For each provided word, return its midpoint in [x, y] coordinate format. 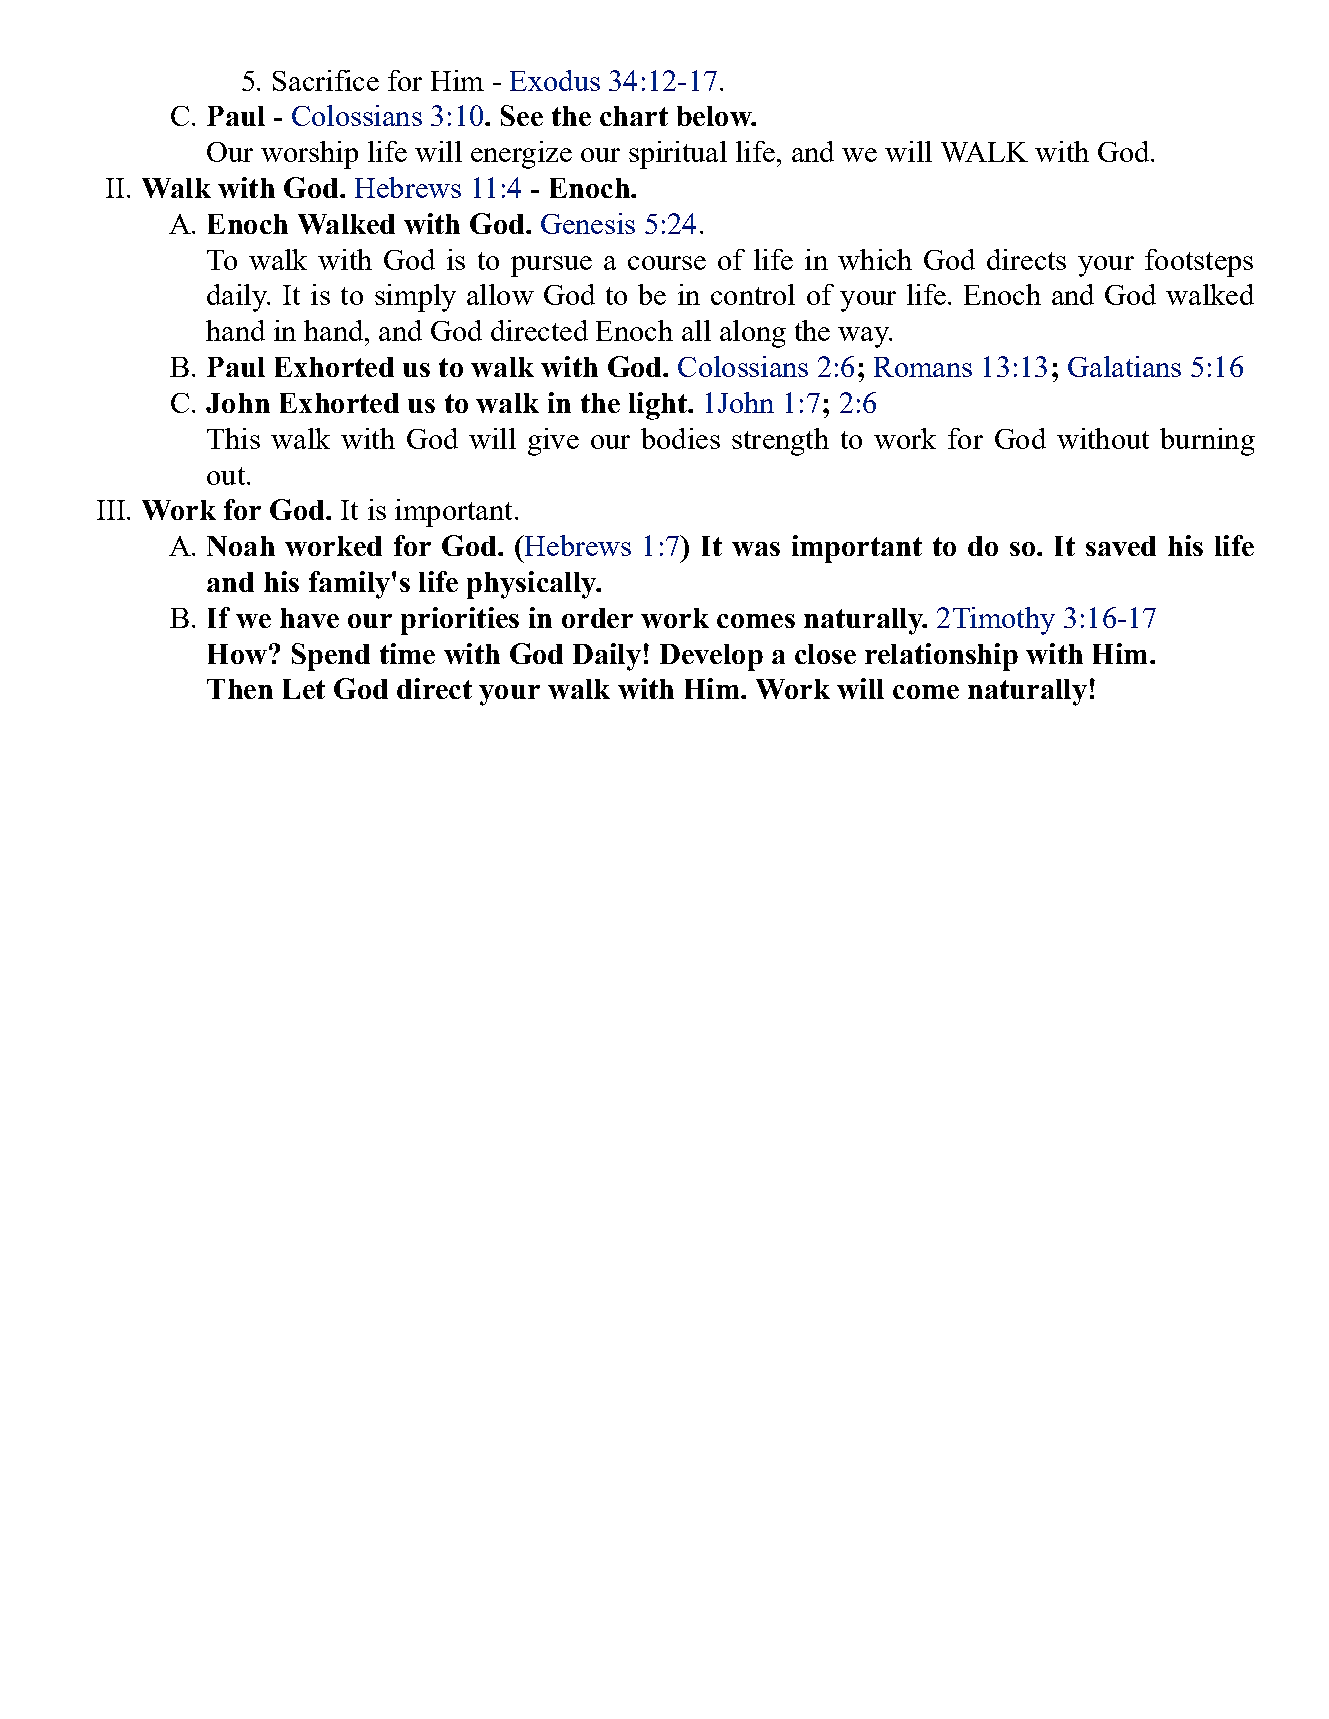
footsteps [1199, 263]
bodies [680, 438]
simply [415, 298]
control [753, 294]
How [237, 654]
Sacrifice [326, 80]
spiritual [678, 155]
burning [1207, 442]
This [233, 438]
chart [634, 116]
